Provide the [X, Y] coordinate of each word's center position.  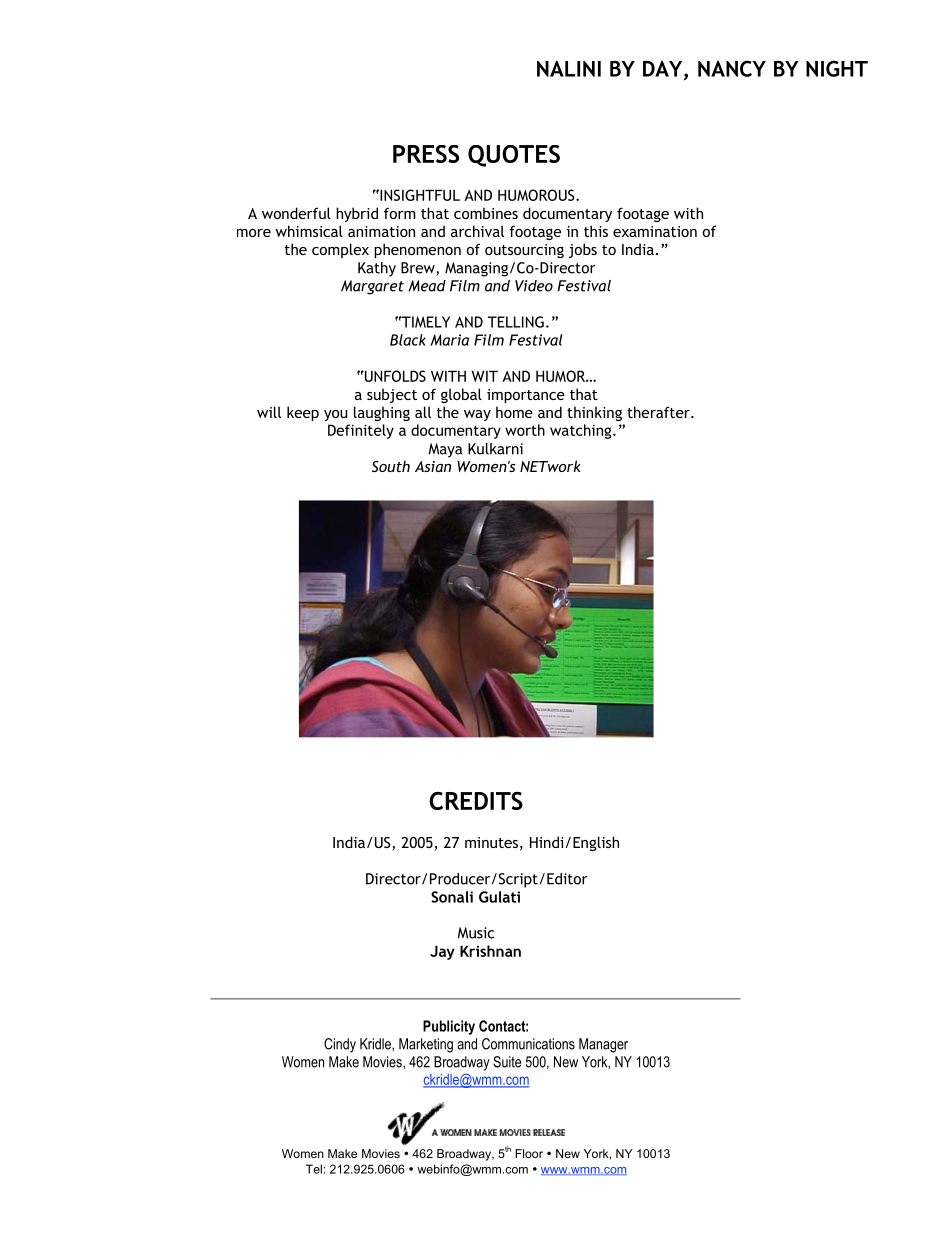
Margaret [372, 287]
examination [655, 231]
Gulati [499, 897]
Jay [442, 952]
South [391, 466]
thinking [594, 413]
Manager [603, 1045]
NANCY [732, 68]
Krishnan [490, 951]
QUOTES [514, 156]
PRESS [426, 154]
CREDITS [476, 801]
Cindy [340, 1045]
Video [534, 286]
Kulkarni [495, 449]
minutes [491, 842]
